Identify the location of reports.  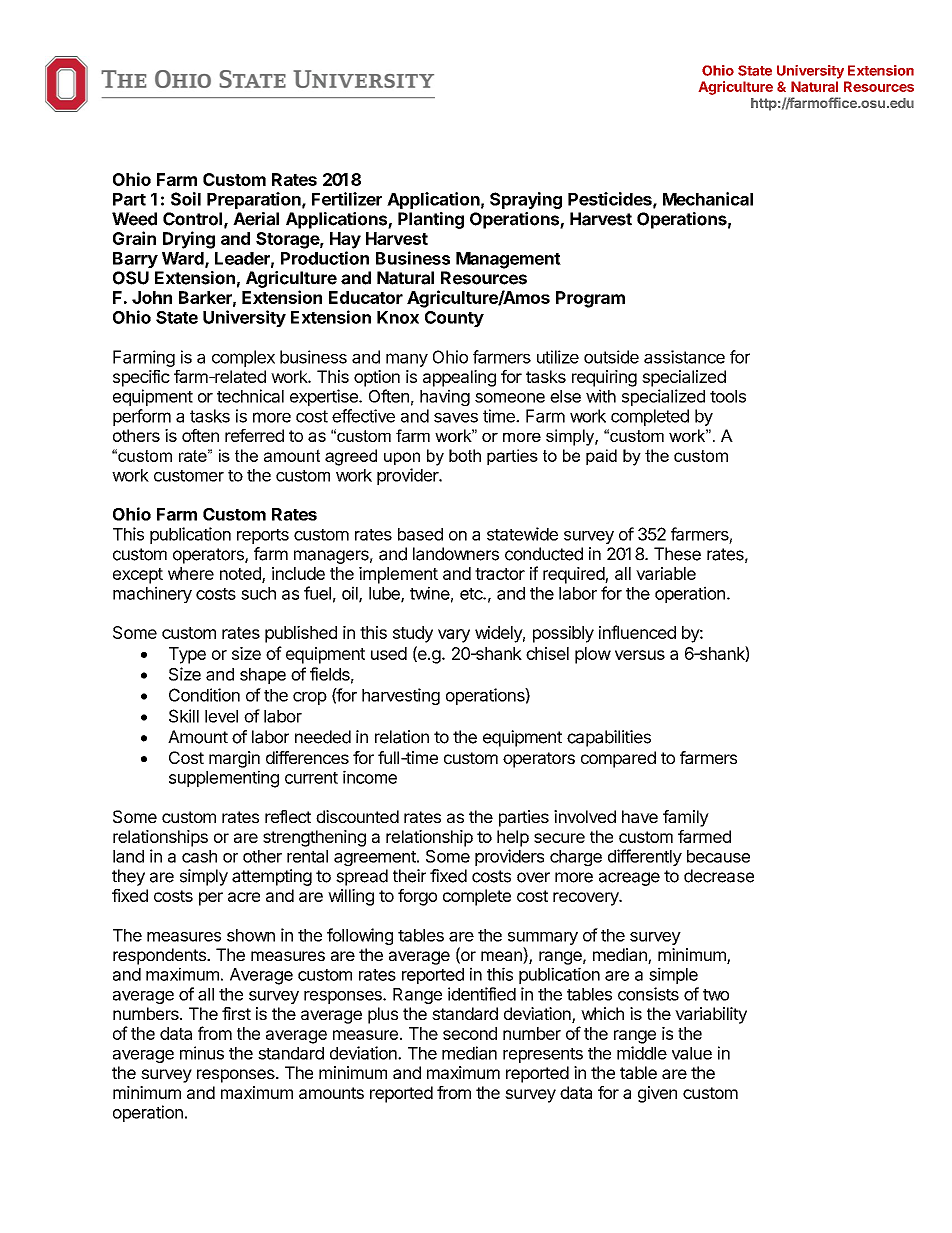
(263, 536).
